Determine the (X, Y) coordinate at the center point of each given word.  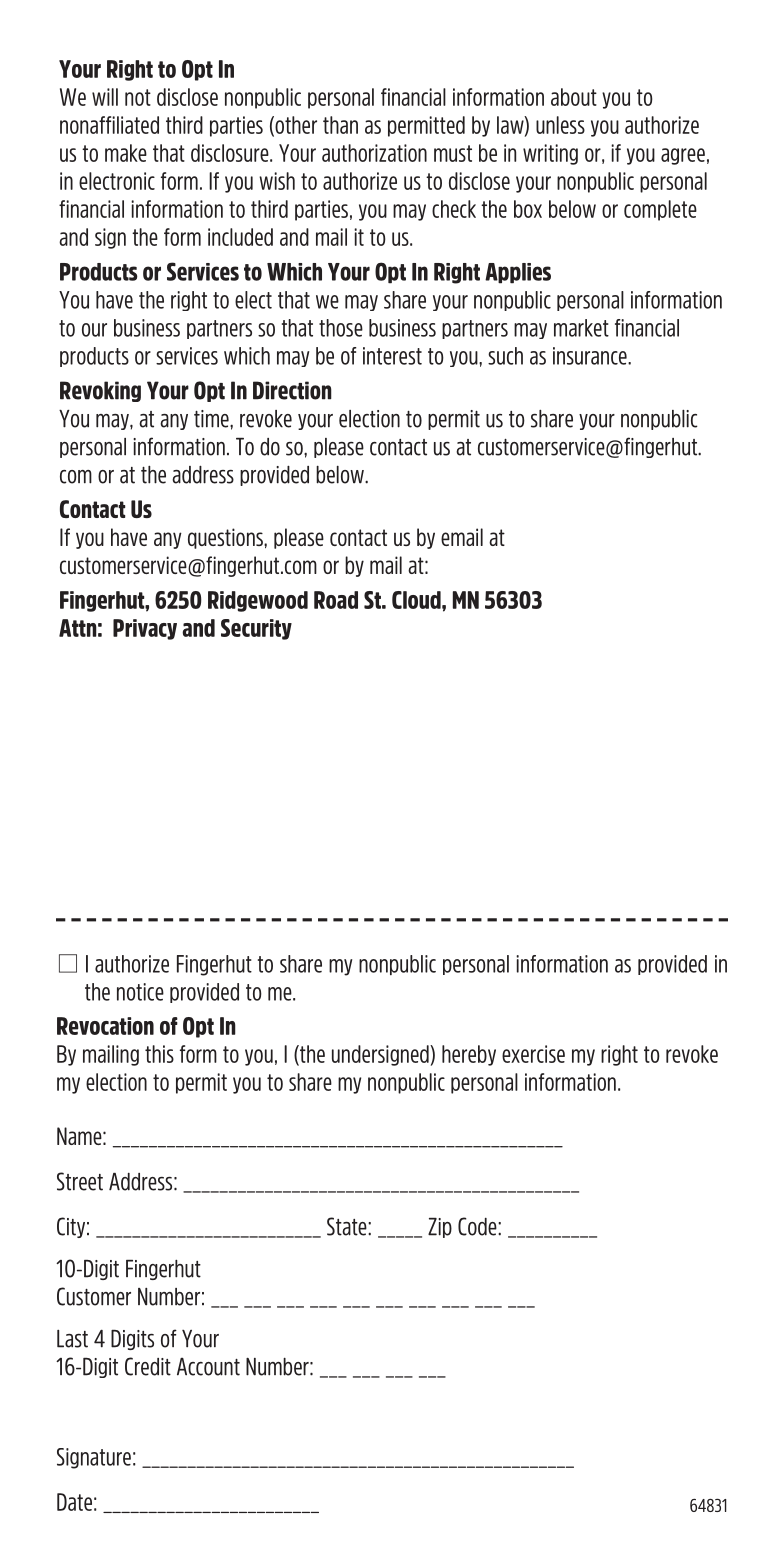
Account (208, 1367)
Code (478, 1226)
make (126, 153)
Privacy (145, 629)
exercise (533, 1054)
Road (336, 600)
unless (560, 125)
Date (74, 1502)
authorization (374, 153)
